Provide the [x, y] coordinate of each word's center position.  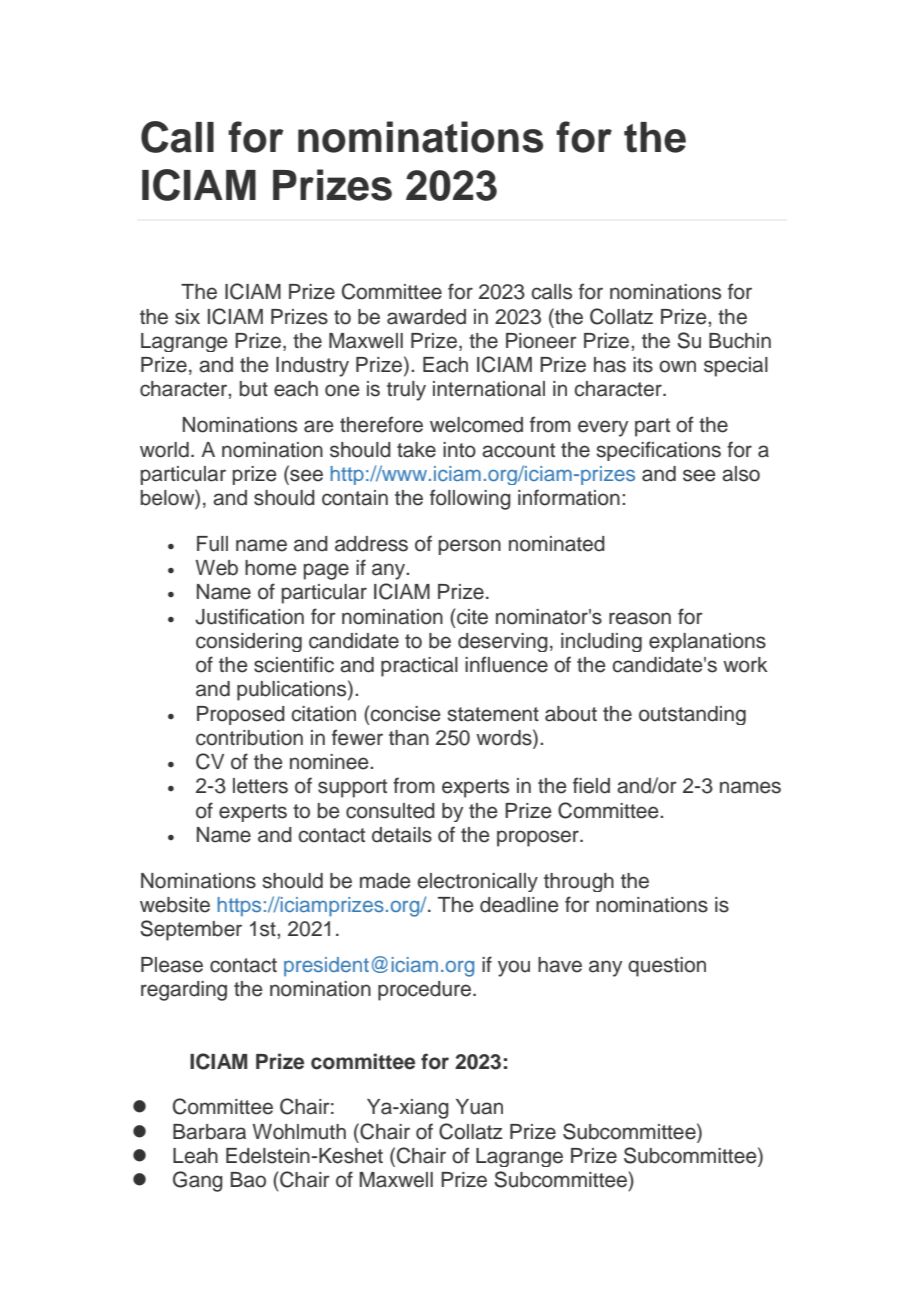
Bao [248, 1180]
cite [471, 616]
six [187, 317]
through [579, 882]
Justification [249, 616]
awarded [426, 317]
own [677, 366]
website [175, 905]
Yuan [479, 1107]
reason [640, 618]
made [385, 881]
